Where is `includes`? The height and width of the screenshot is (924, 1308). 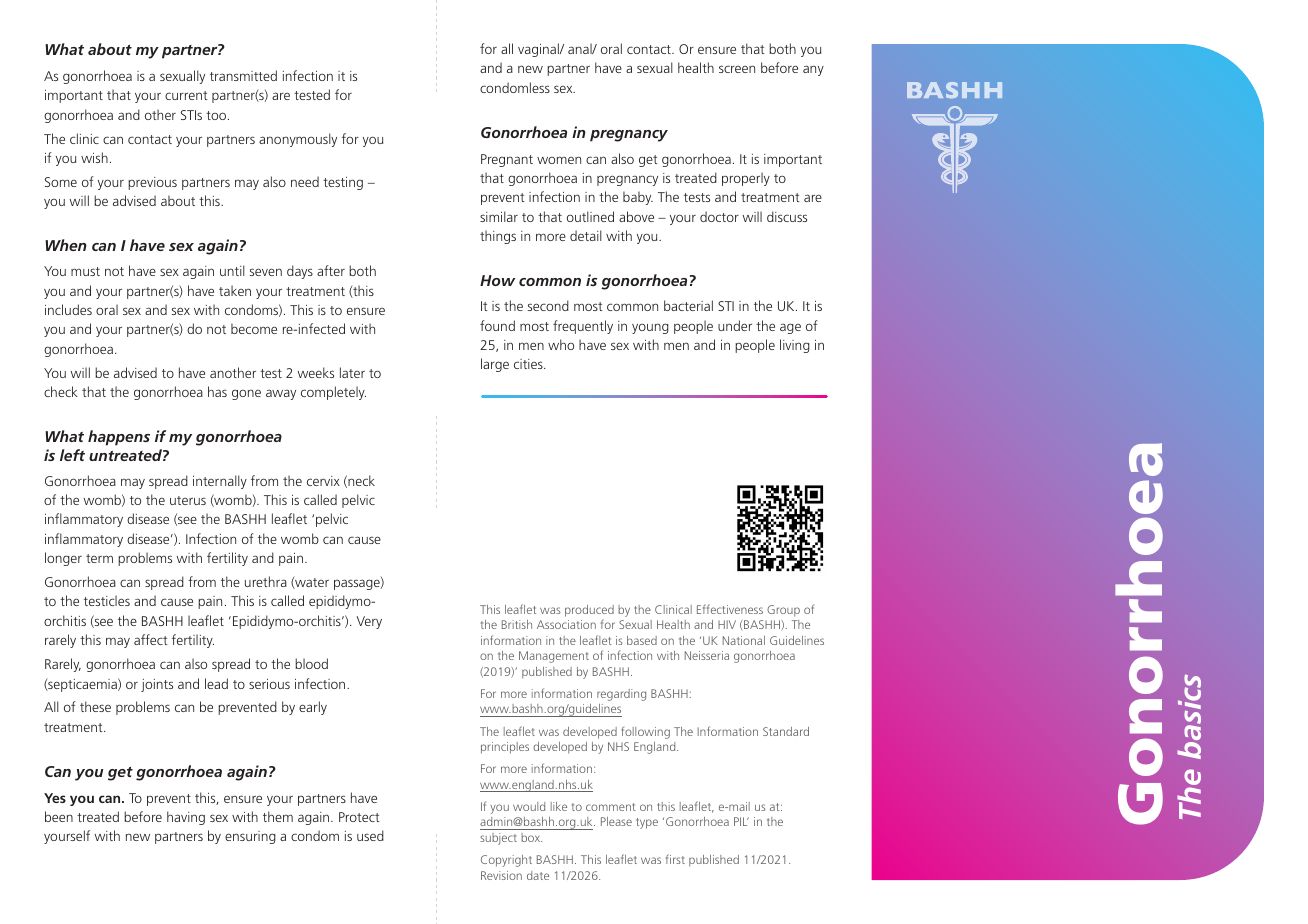
includes is located at coordinates (68, 309).
